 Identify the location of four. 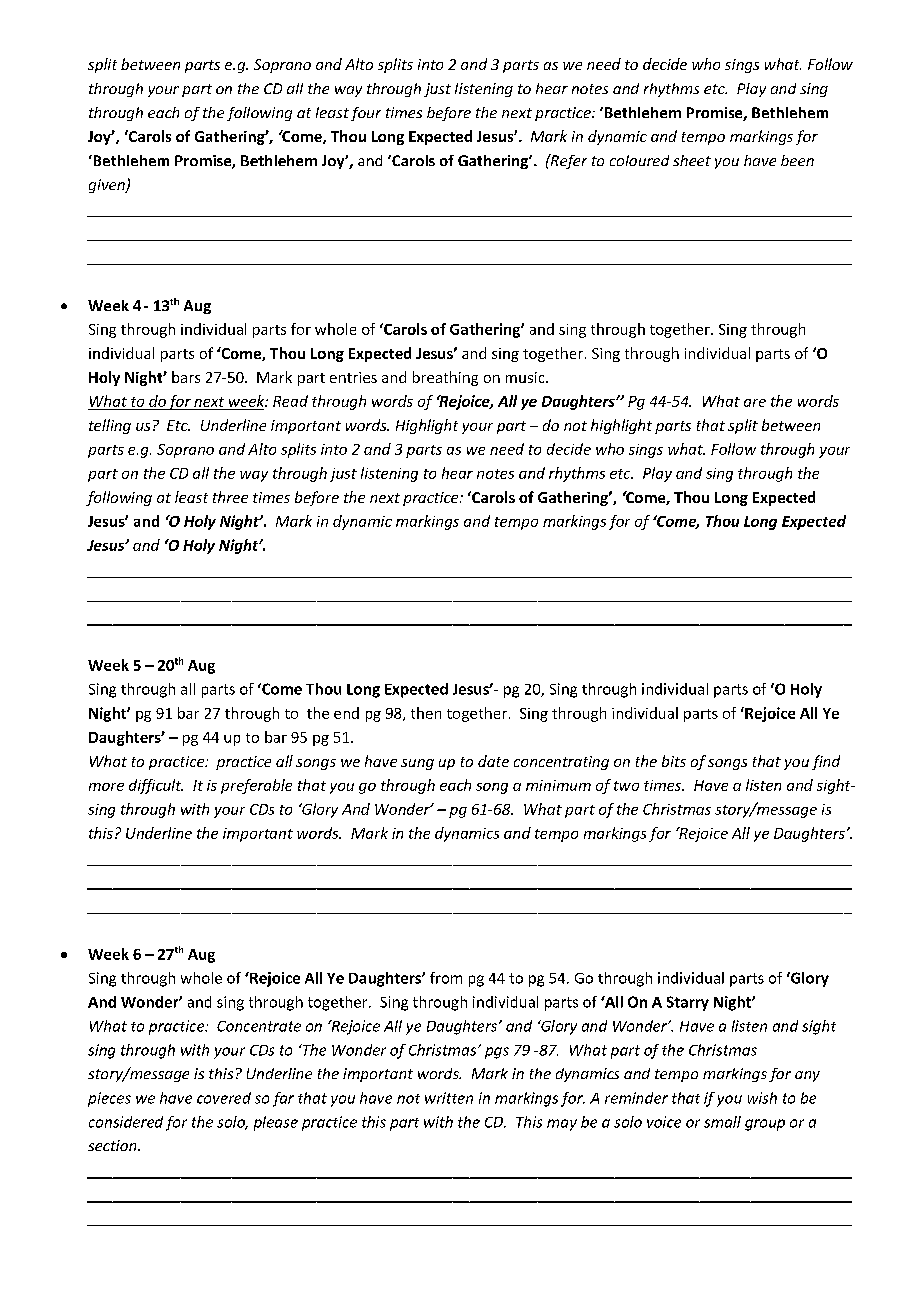
(366, 114).
